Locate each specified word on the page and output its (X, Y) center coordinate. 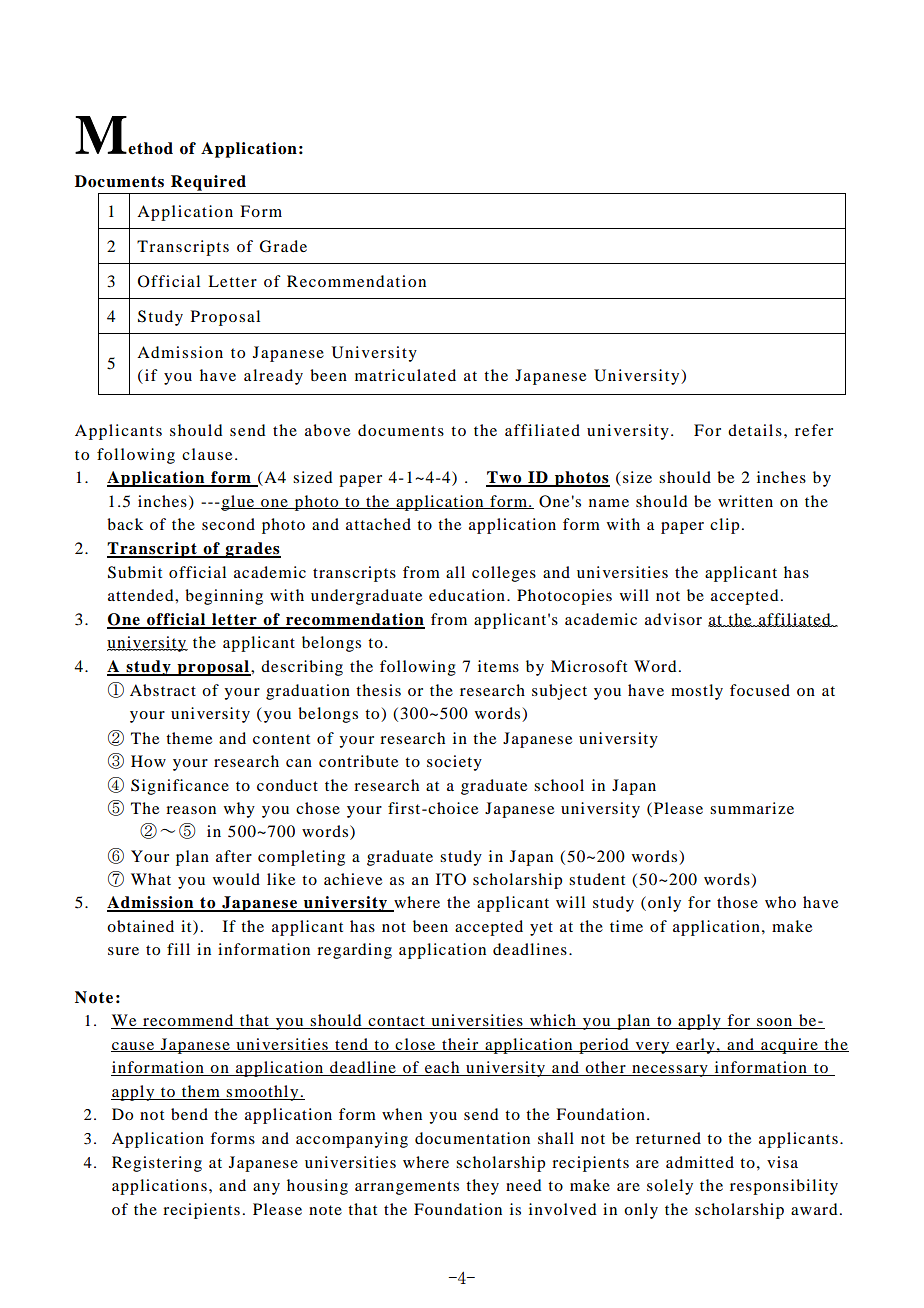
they (482, 1187)
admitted (700, 1162)
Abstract (163, 690)
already (273, 377)
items (498, 666)
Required (208, 183)
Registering (157, 1164)
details (755, 430)
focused (760, 690)
